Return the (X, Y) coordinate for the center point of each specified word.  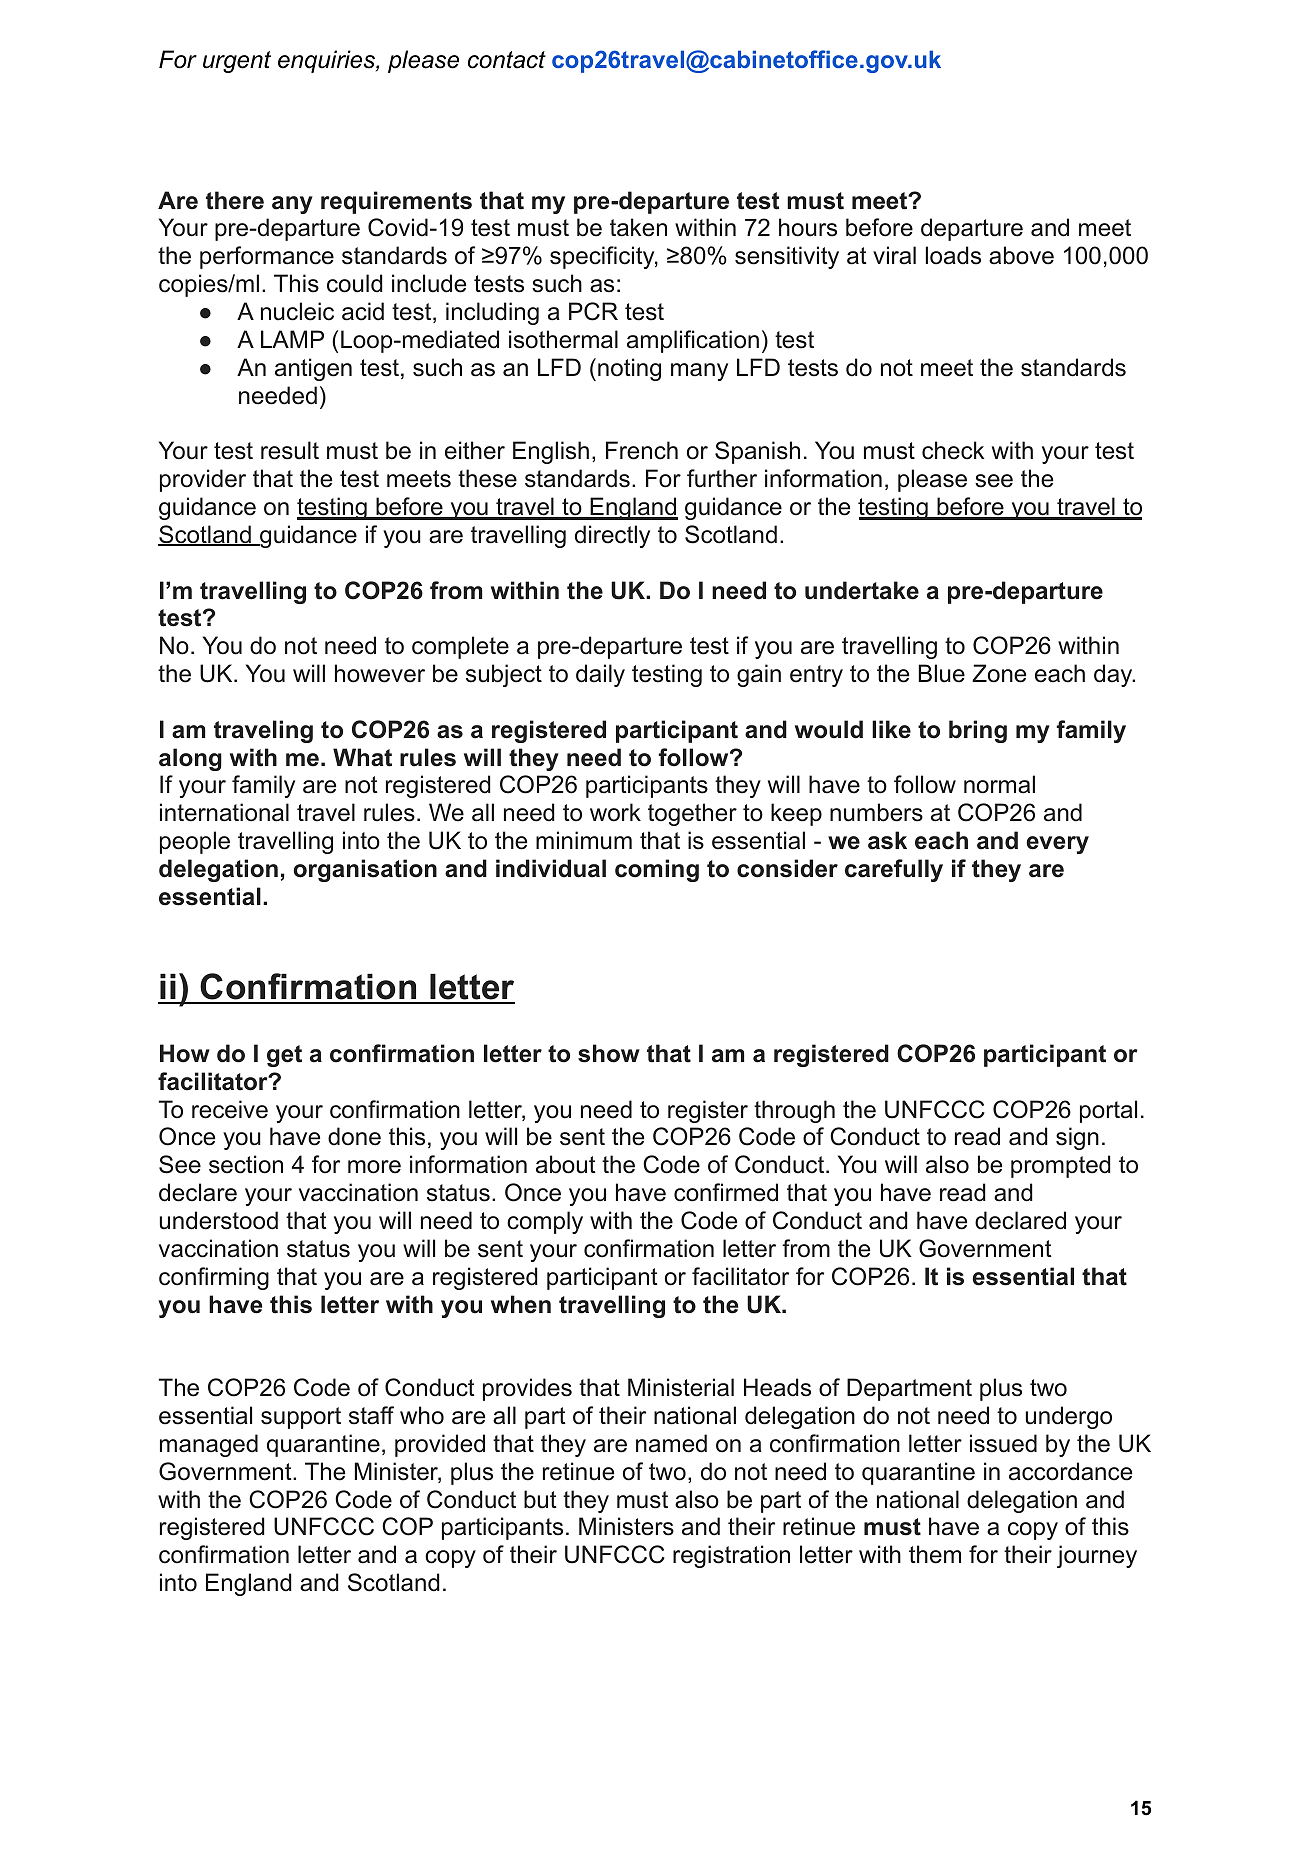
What (362, 757)
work (615, 812)
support (301, 1418)
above (1021, 255)
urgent (237, 62)
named (671, 1443)
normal (999, 784)
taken (638, 227)
